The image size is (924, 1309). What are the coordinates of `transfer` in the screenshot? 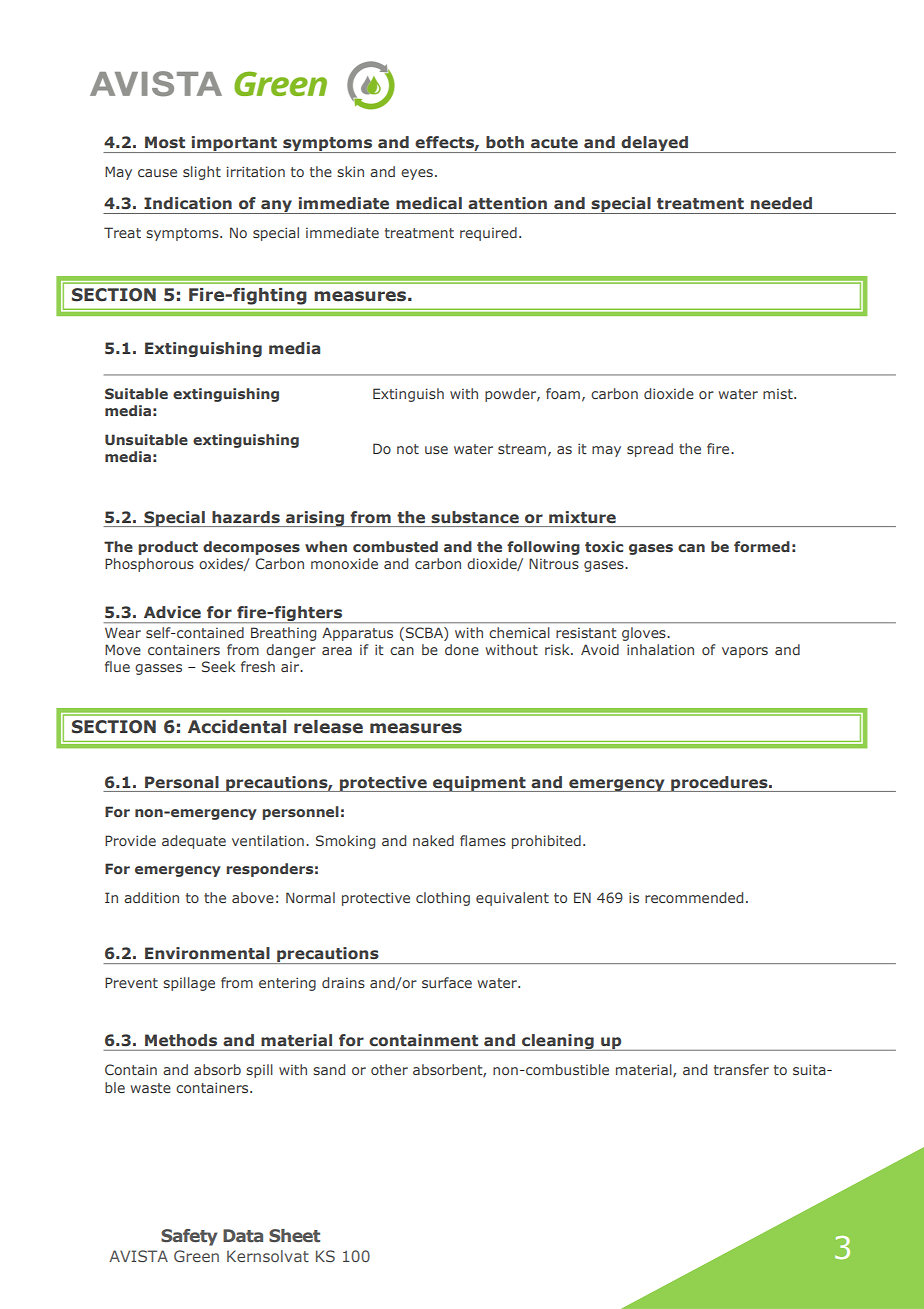 It's located at (741, 1069).
